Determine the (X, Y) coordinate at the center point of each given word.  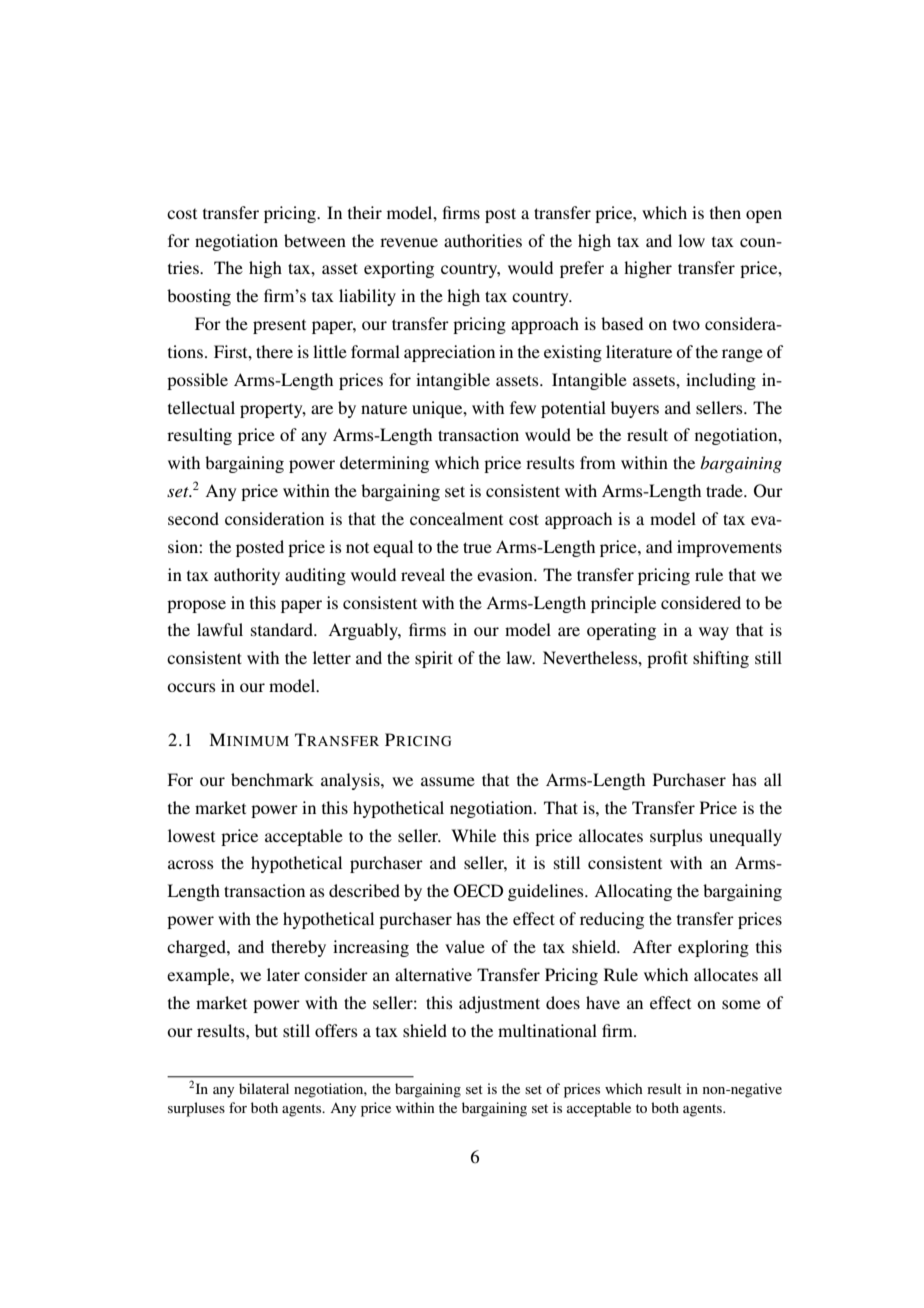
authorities (483, 240)
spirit (434, 659)
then (725, 212)
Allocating (633, 892)
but (266, 1030)
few (523, 407)
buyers (635, 409)
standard (283, 629)
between (315, 240)
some (741, 1004)
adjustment (499, 1004)
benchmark (272, 779)
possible (197, 381)
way (714, 633)
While (473, 835)
